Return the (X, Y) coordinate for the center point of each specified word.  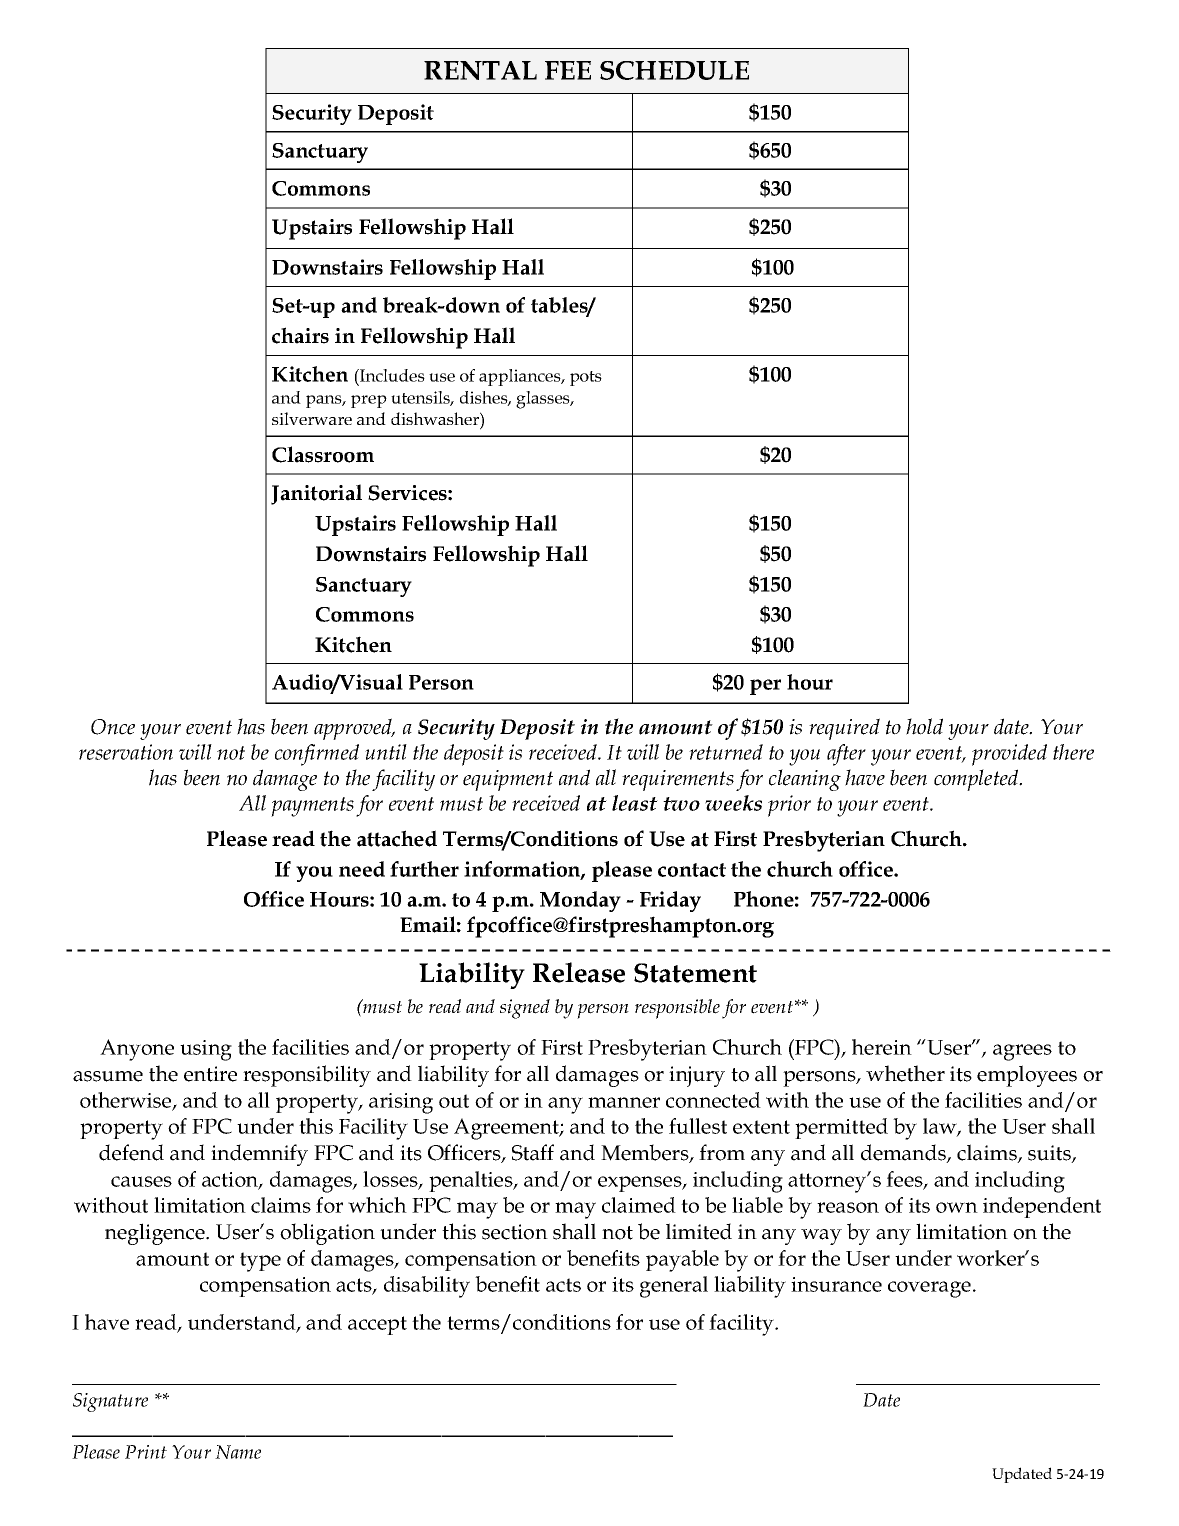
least (635, 803)
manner (624, 1102)
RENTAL (480, 70)
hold (924, 726)
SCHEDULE (674, 70)
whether (905, 1073)
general (674, 1287)
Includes (391, 375)
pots (586, 378)
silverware (312, 418)
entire (210, 1074)
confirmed (317, 755)
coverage (929, 1289)
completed (977, 780)
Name (238, 1452)
